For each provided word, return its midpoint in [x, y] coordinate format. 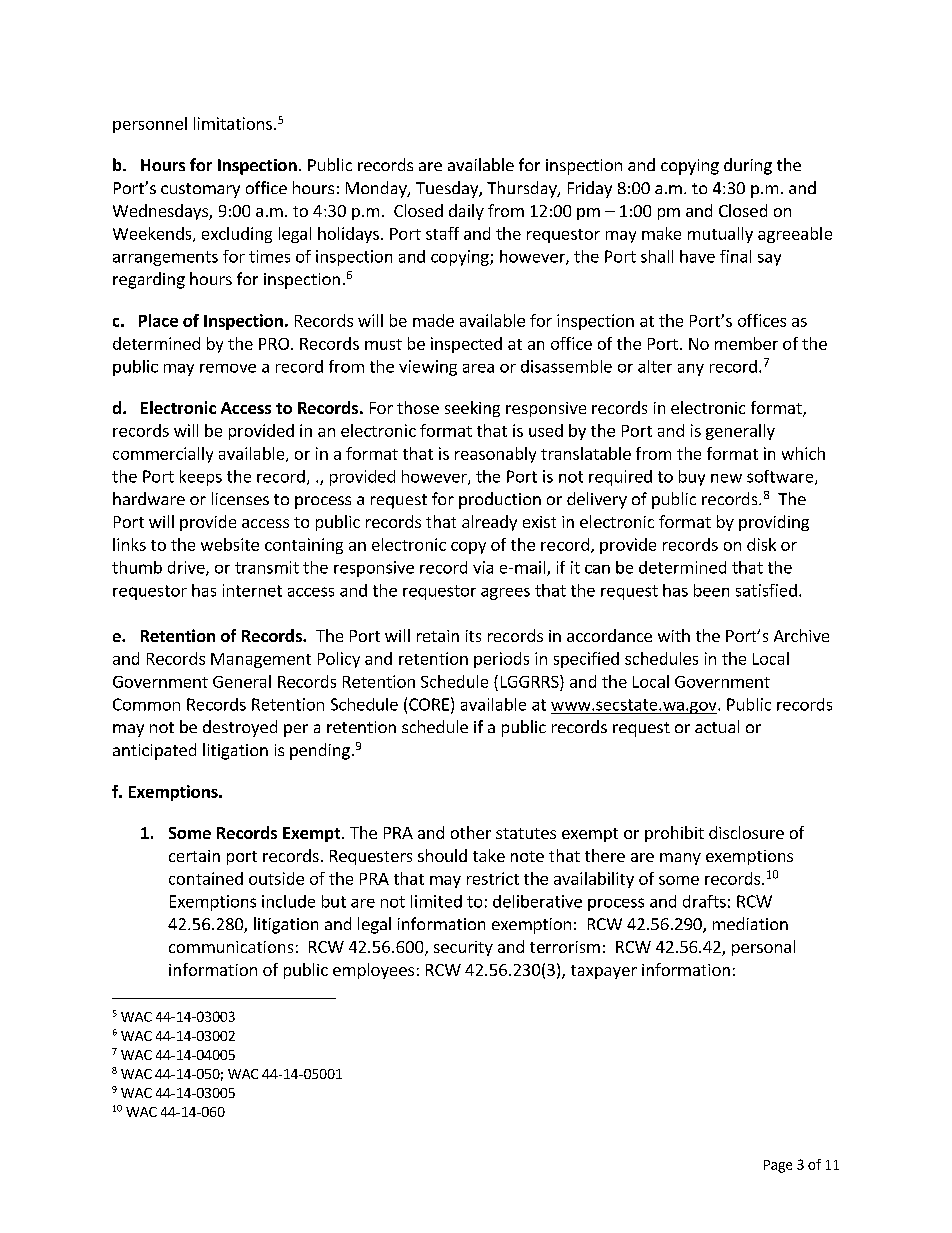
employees [373, 971]
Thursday [523, 189]
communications [231, 947]
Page [778, 1166]
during [748, 166]
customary [200, 190]
